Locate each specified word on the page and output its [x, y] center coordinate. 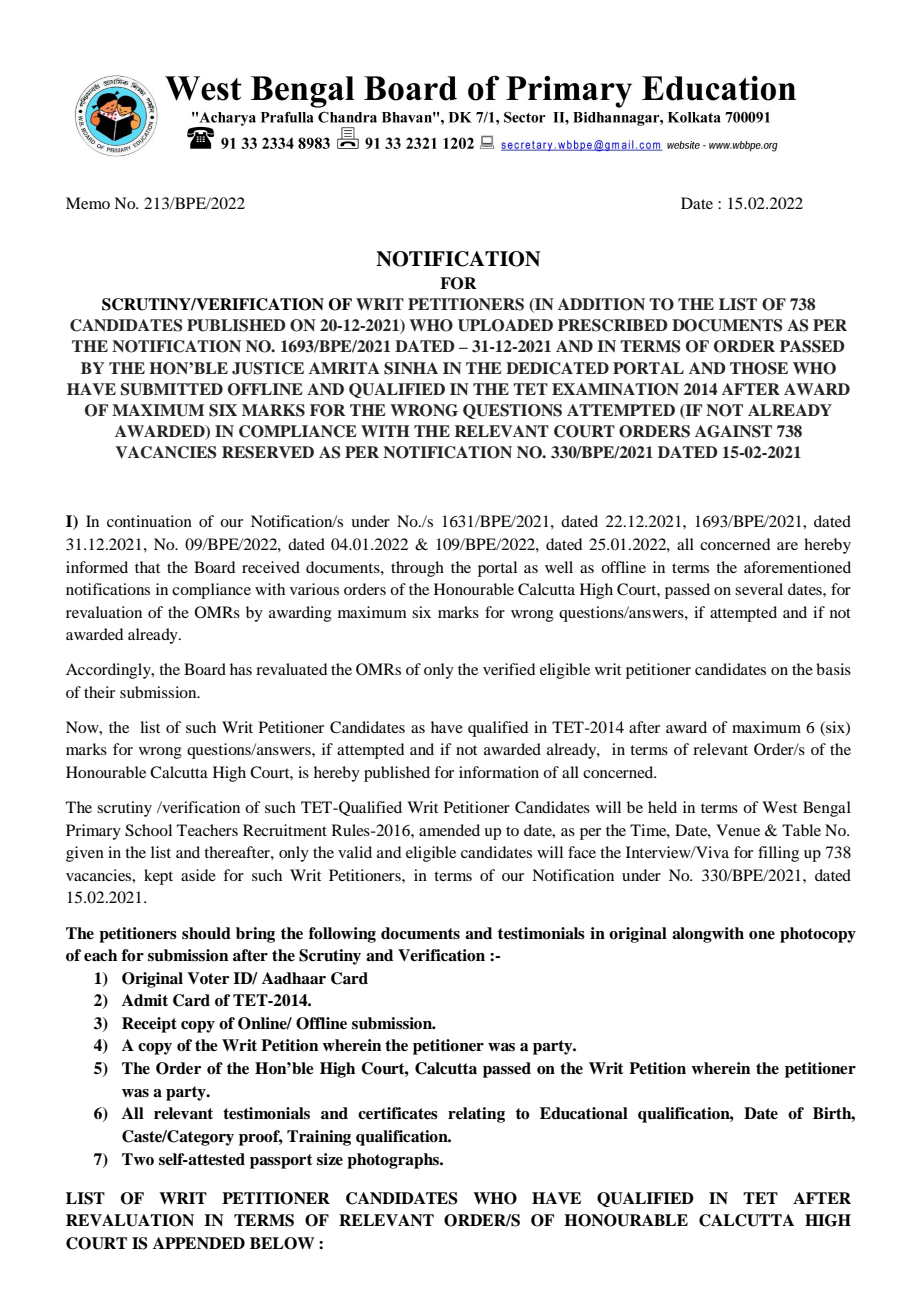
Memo [88, 203]
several [759, 589]
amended [449, 830]
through [417, 569]
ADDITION [601, 304]
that [147, 567]
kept [158, 877]
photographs [394, 1161]
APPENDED [199, 1243]
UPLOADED [505, 325]
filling [778, 854]
